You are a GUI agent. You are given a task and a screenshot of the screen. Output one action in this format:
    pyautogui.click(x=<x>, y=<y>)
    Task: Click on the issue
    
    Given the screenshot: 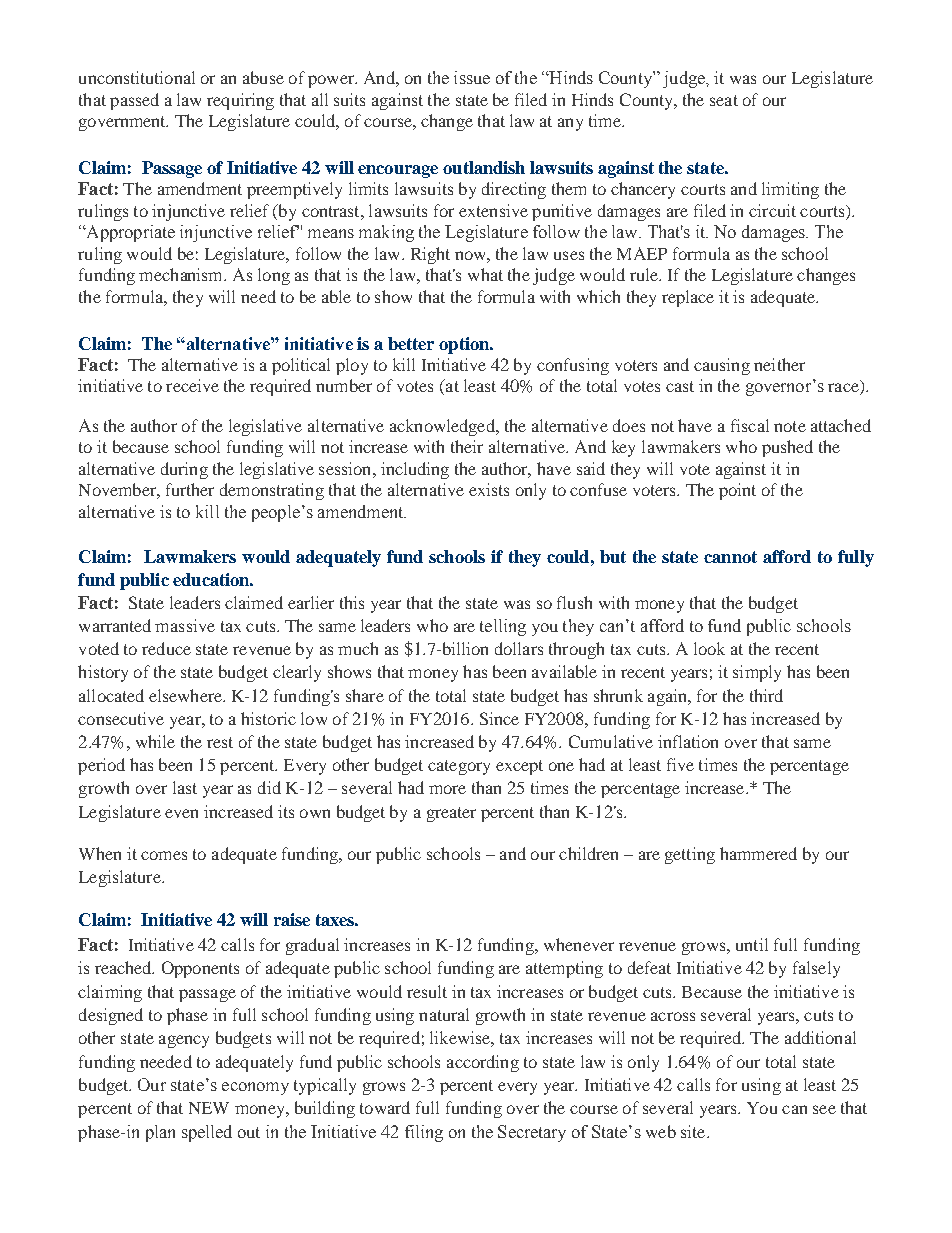 What is the action you would take?
    pyautogui.click(x=472, y=77)
